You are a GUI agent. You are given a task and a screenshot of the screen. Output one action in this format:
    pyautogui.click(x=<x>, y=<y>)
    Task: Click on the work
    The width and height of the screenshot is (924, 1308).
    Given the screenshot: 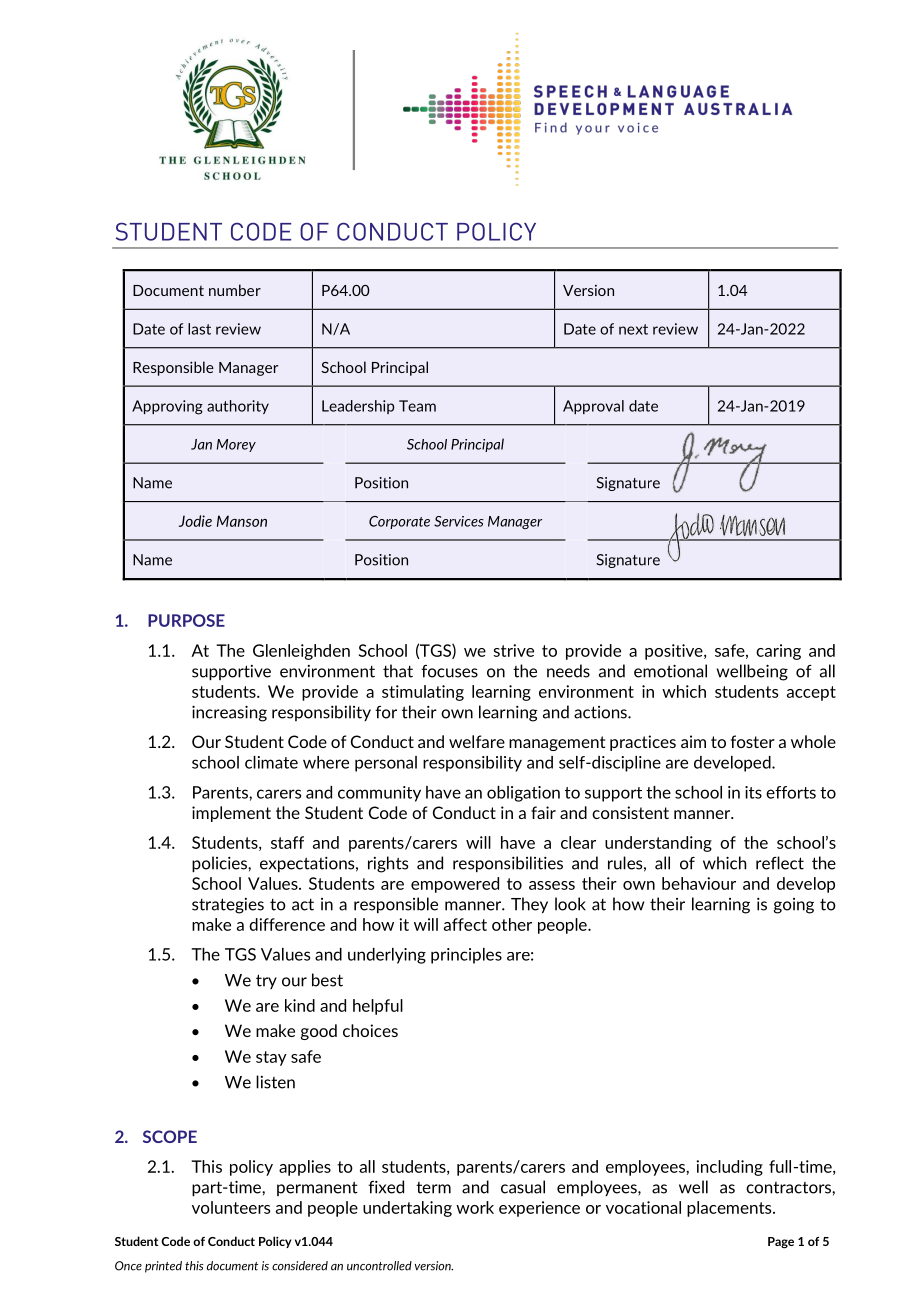 What is the action you would take?
    pyautogui.click(x=475, y=1207)
